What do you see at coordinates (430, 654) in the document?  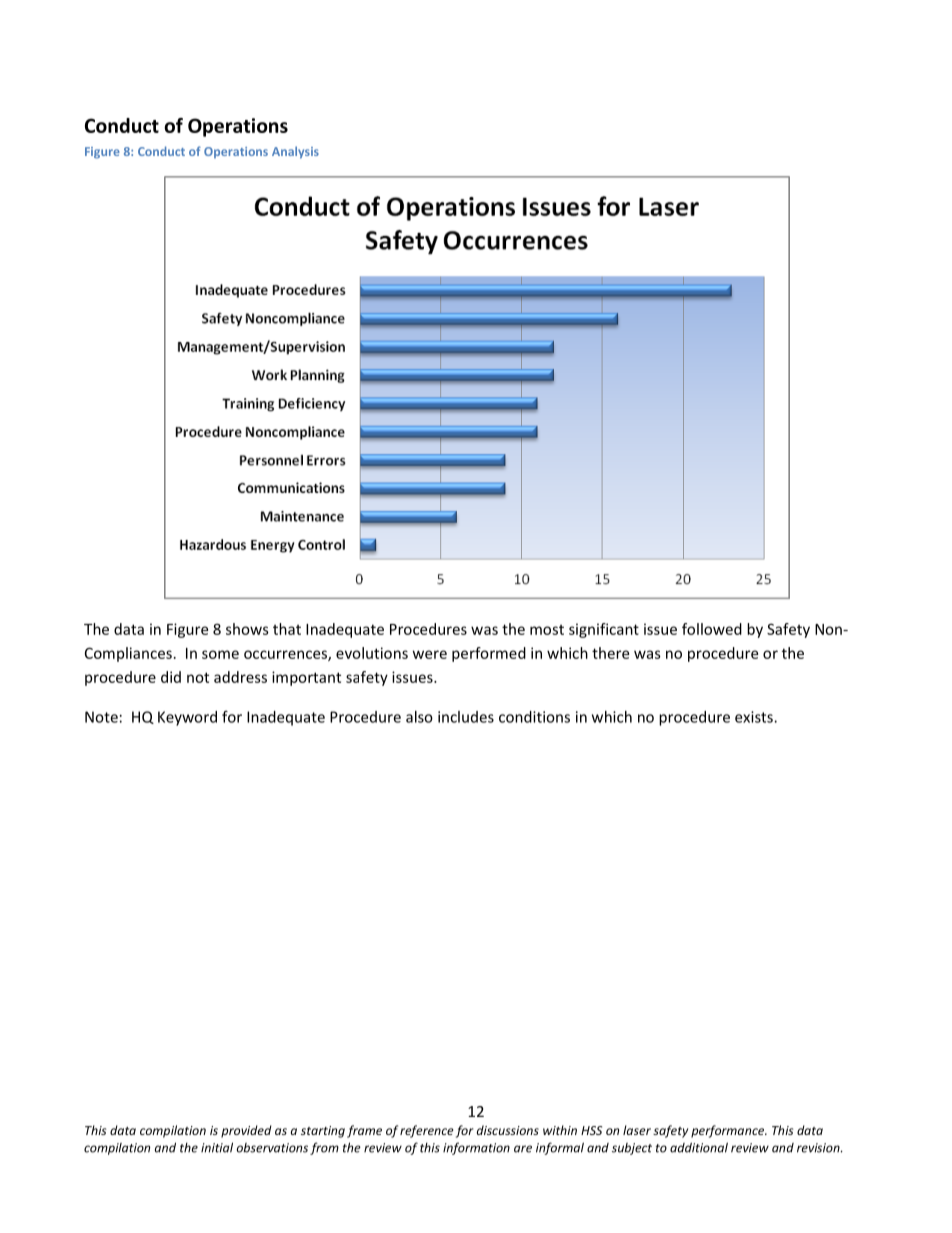 I see `were` at bounding box center [430, 654].
